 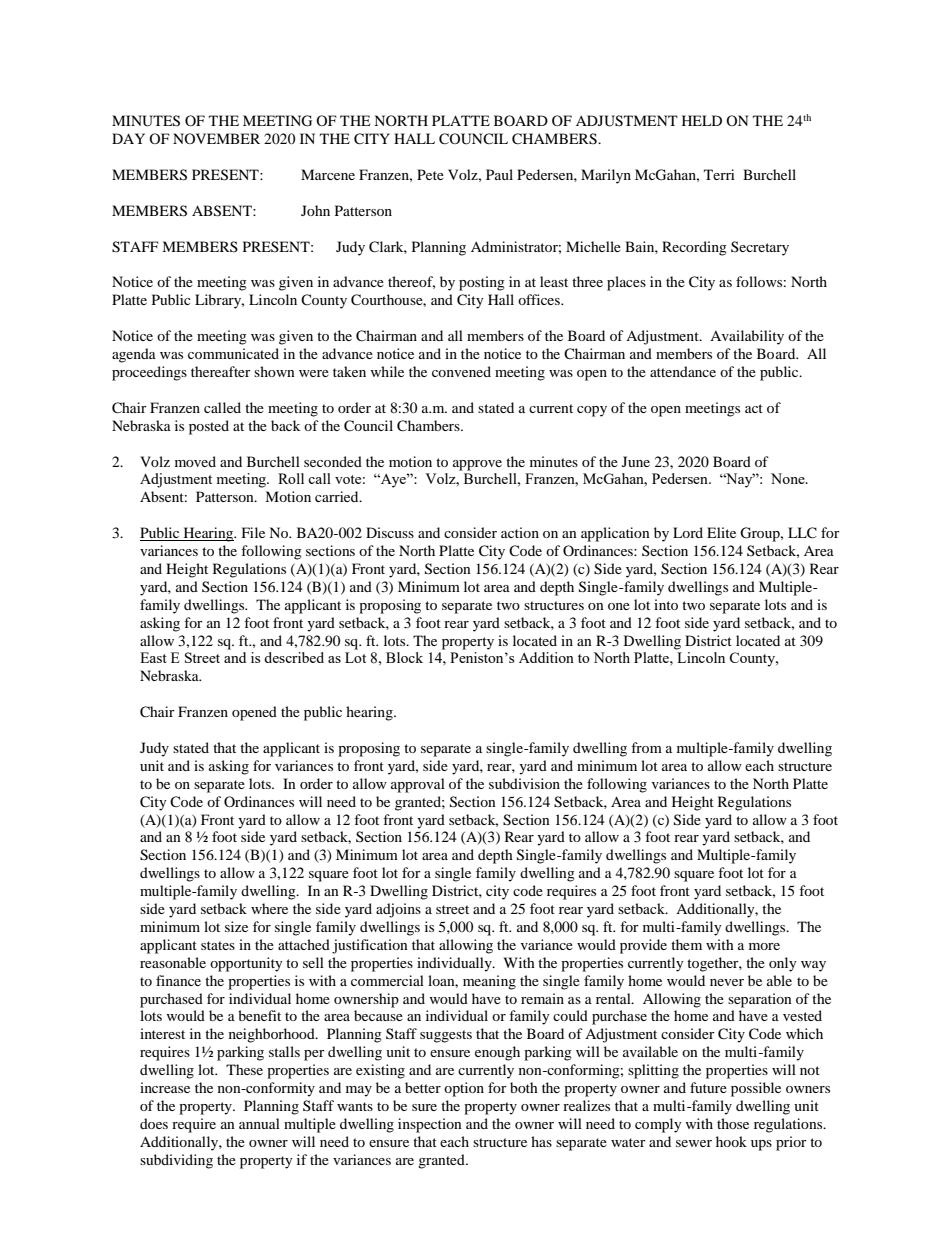 I want to click on described, so click(x=294, y=657).
